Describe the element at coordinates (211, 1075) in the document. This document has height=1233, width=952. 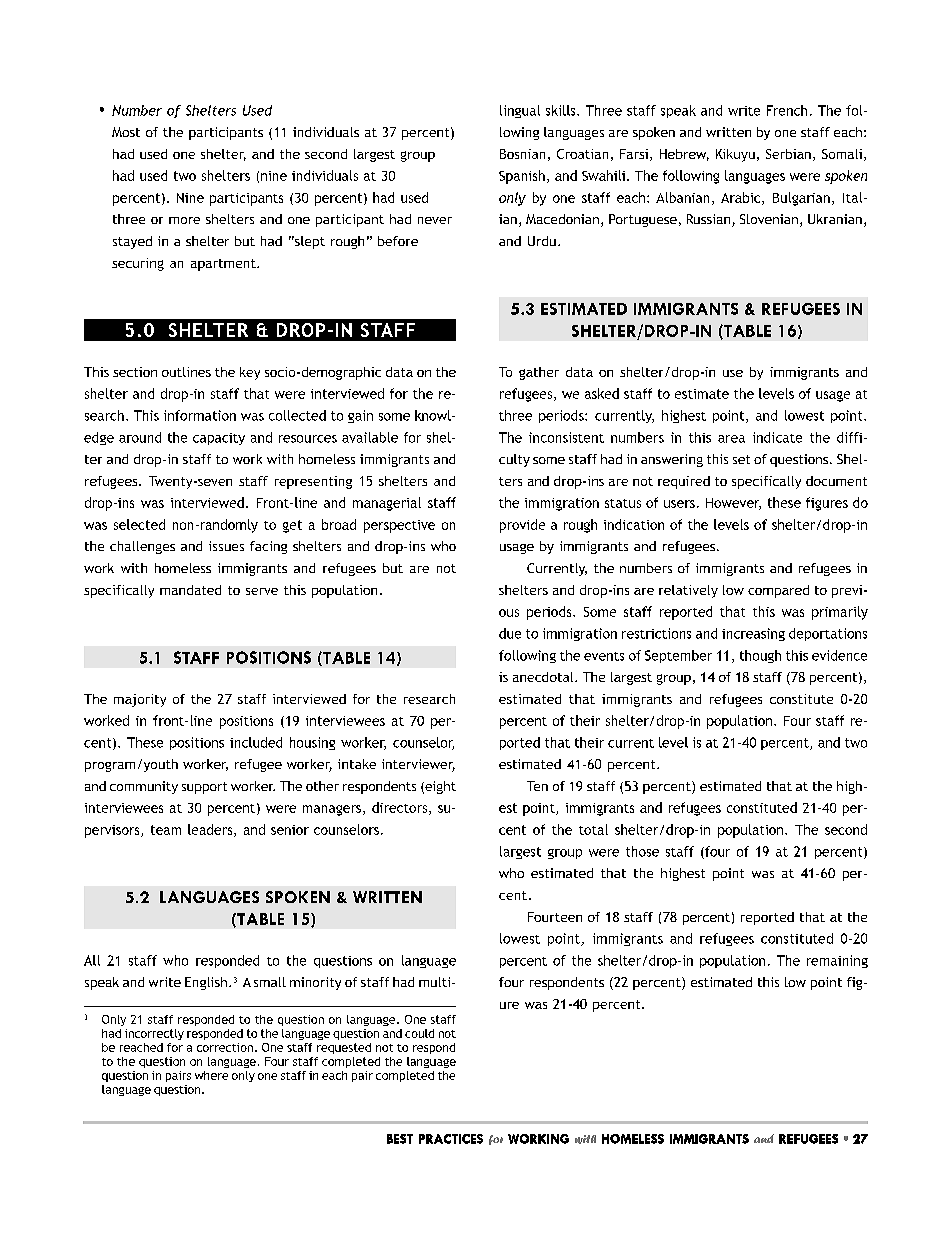
I see `where` at that location.
